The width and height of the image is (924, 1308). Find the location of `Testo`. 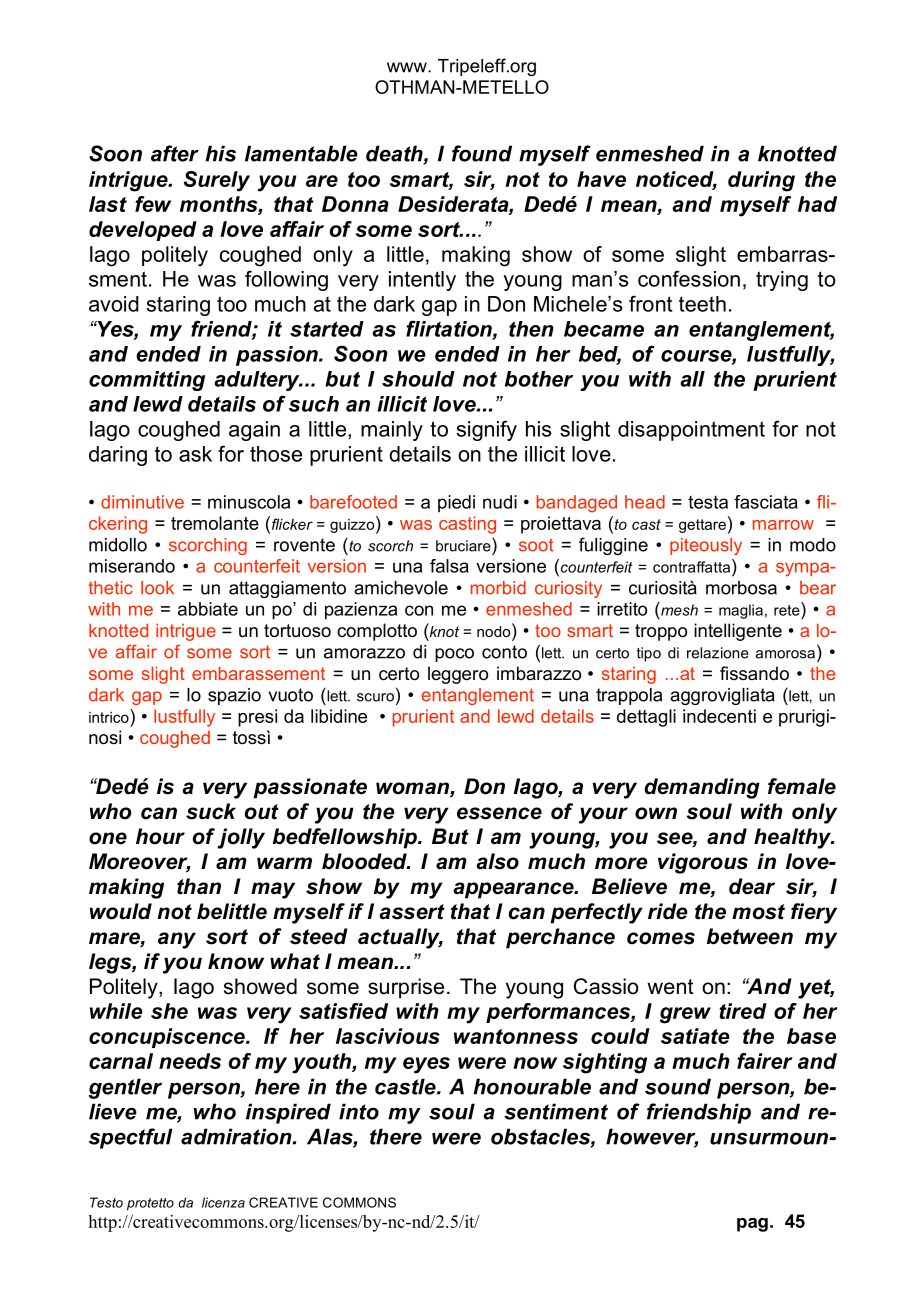

Testo is located at coordinates (106, 1202).
